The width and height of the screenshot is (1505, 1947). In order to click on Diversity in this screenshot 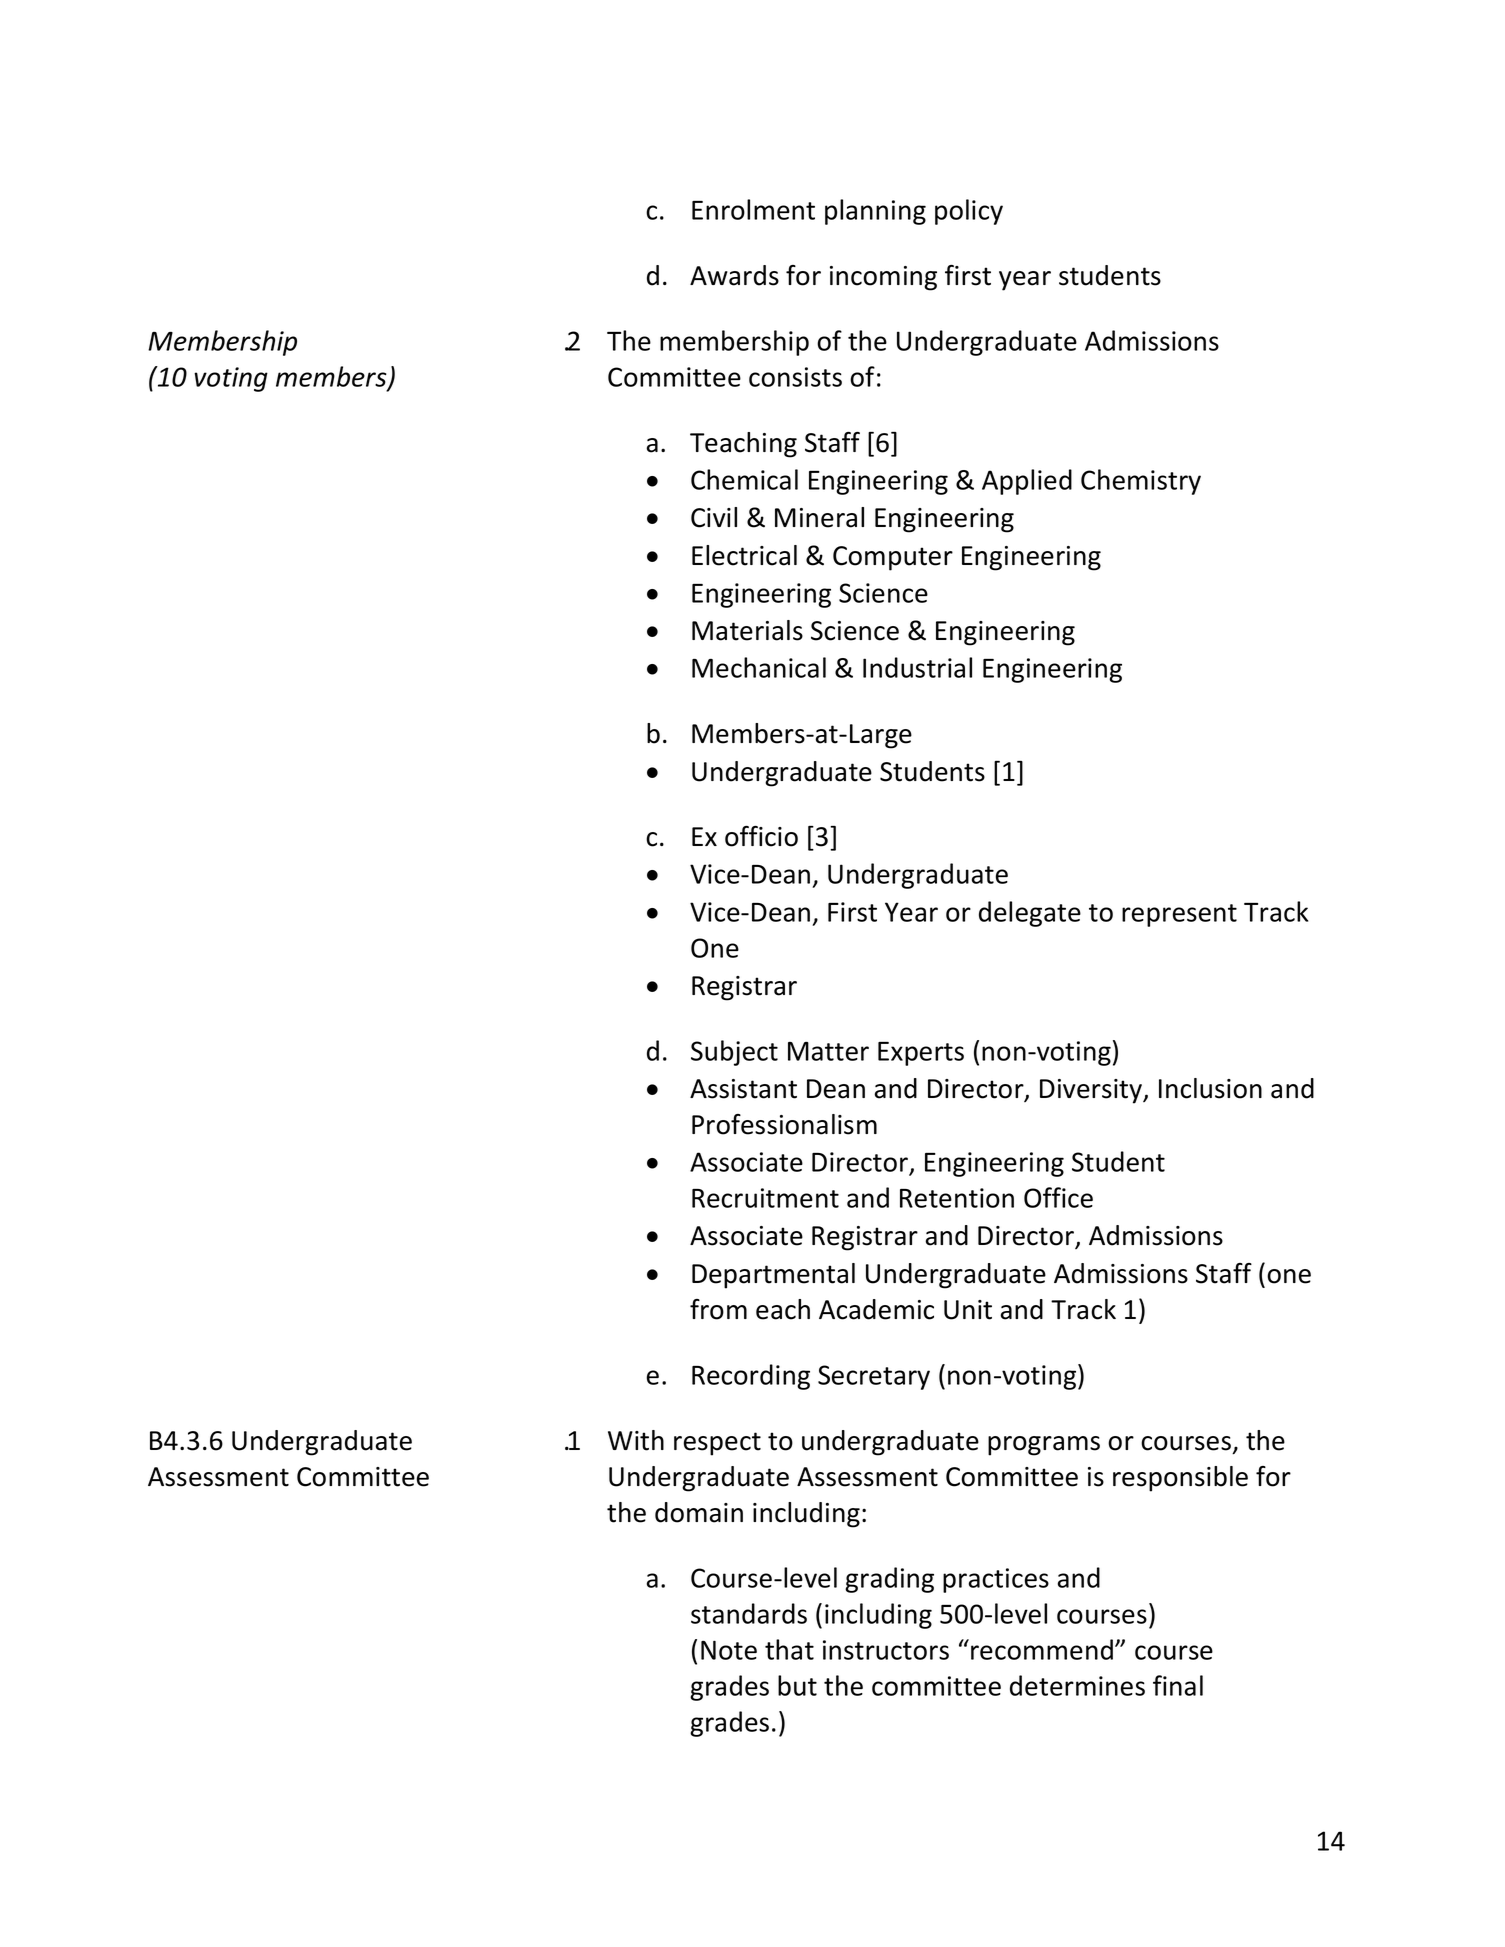, I will do `click(1092, 1091)`.
